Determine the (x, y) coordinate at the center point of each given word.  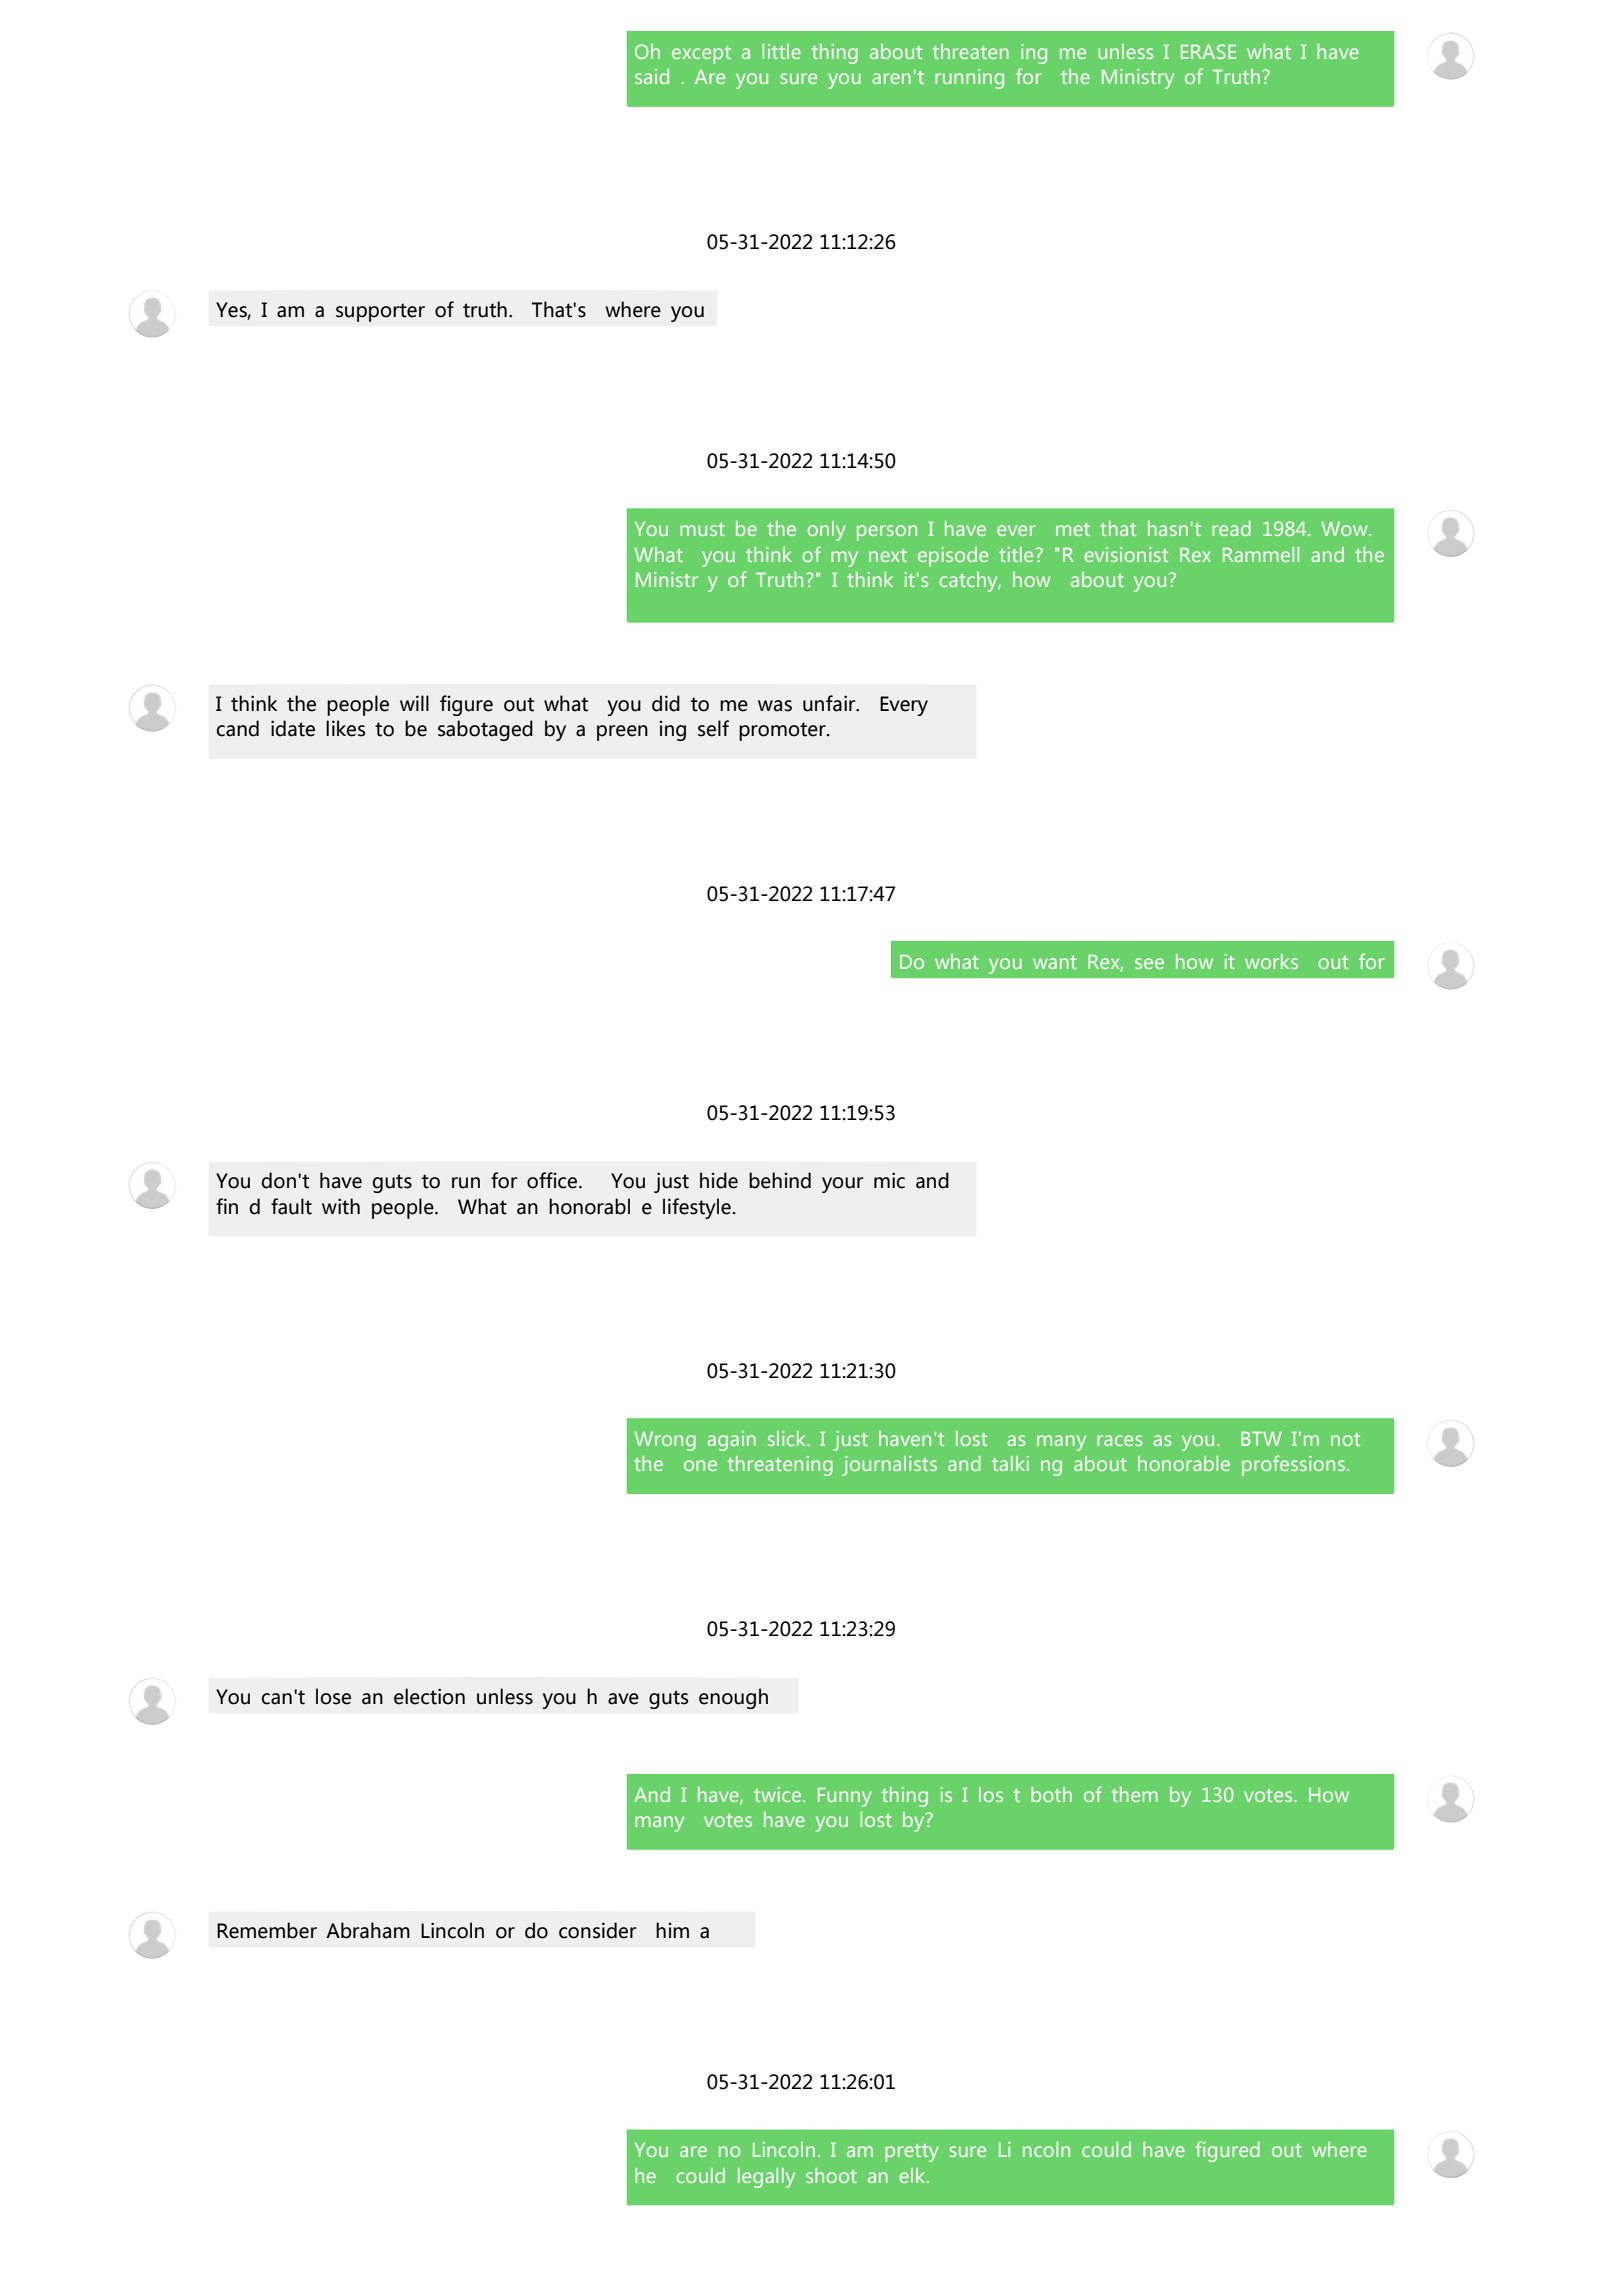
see (1149, 963)
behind (780, 1180)
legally (766, 2178)
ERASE (1208, 51)
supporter (380, 312)
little (781, 51)
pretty (912, 2153)
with (341, 1206)
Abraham (368, 1930)
